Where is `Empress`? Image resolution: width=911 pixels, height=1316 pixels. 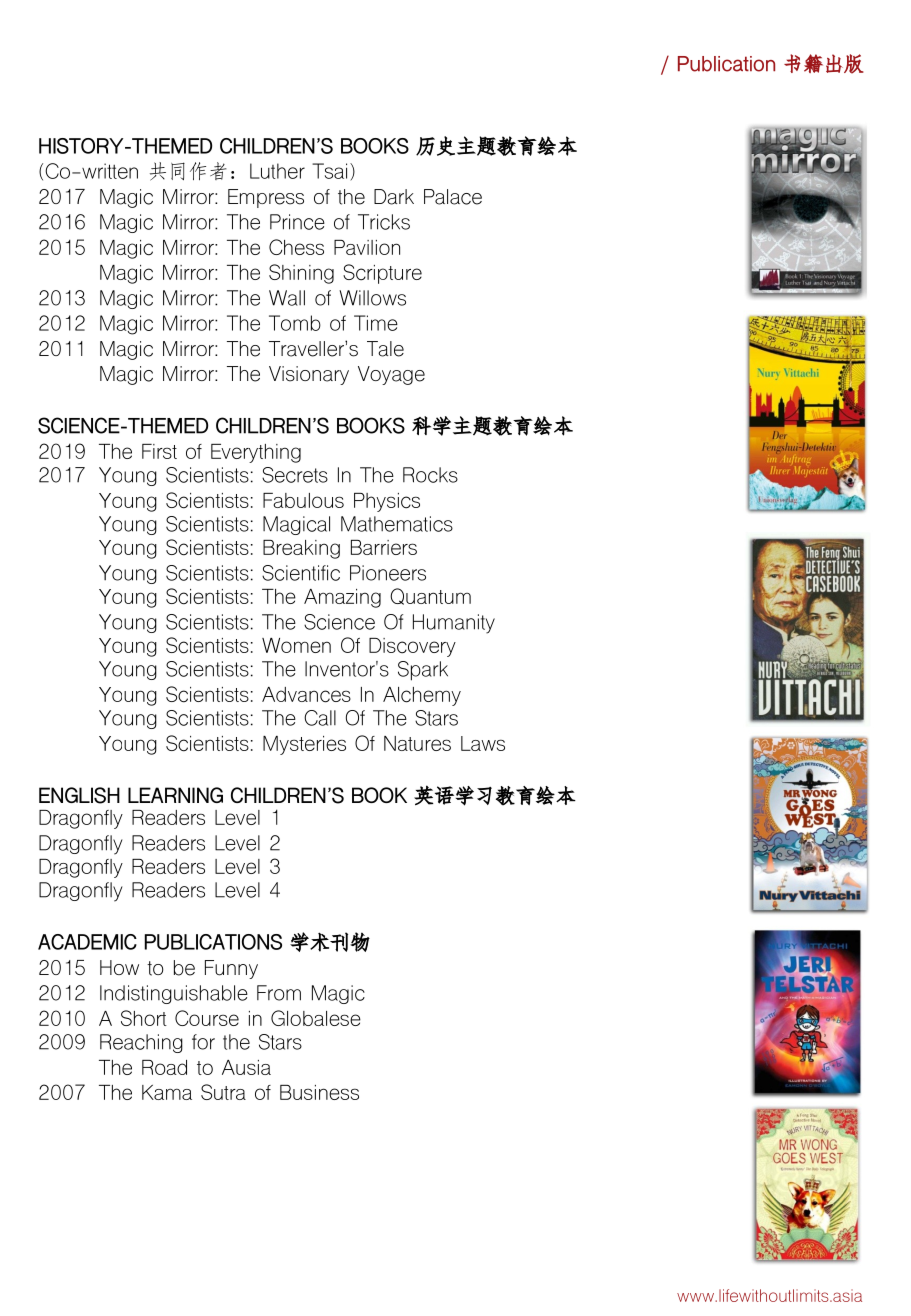 Empress is located at coordinates (266, 198).
